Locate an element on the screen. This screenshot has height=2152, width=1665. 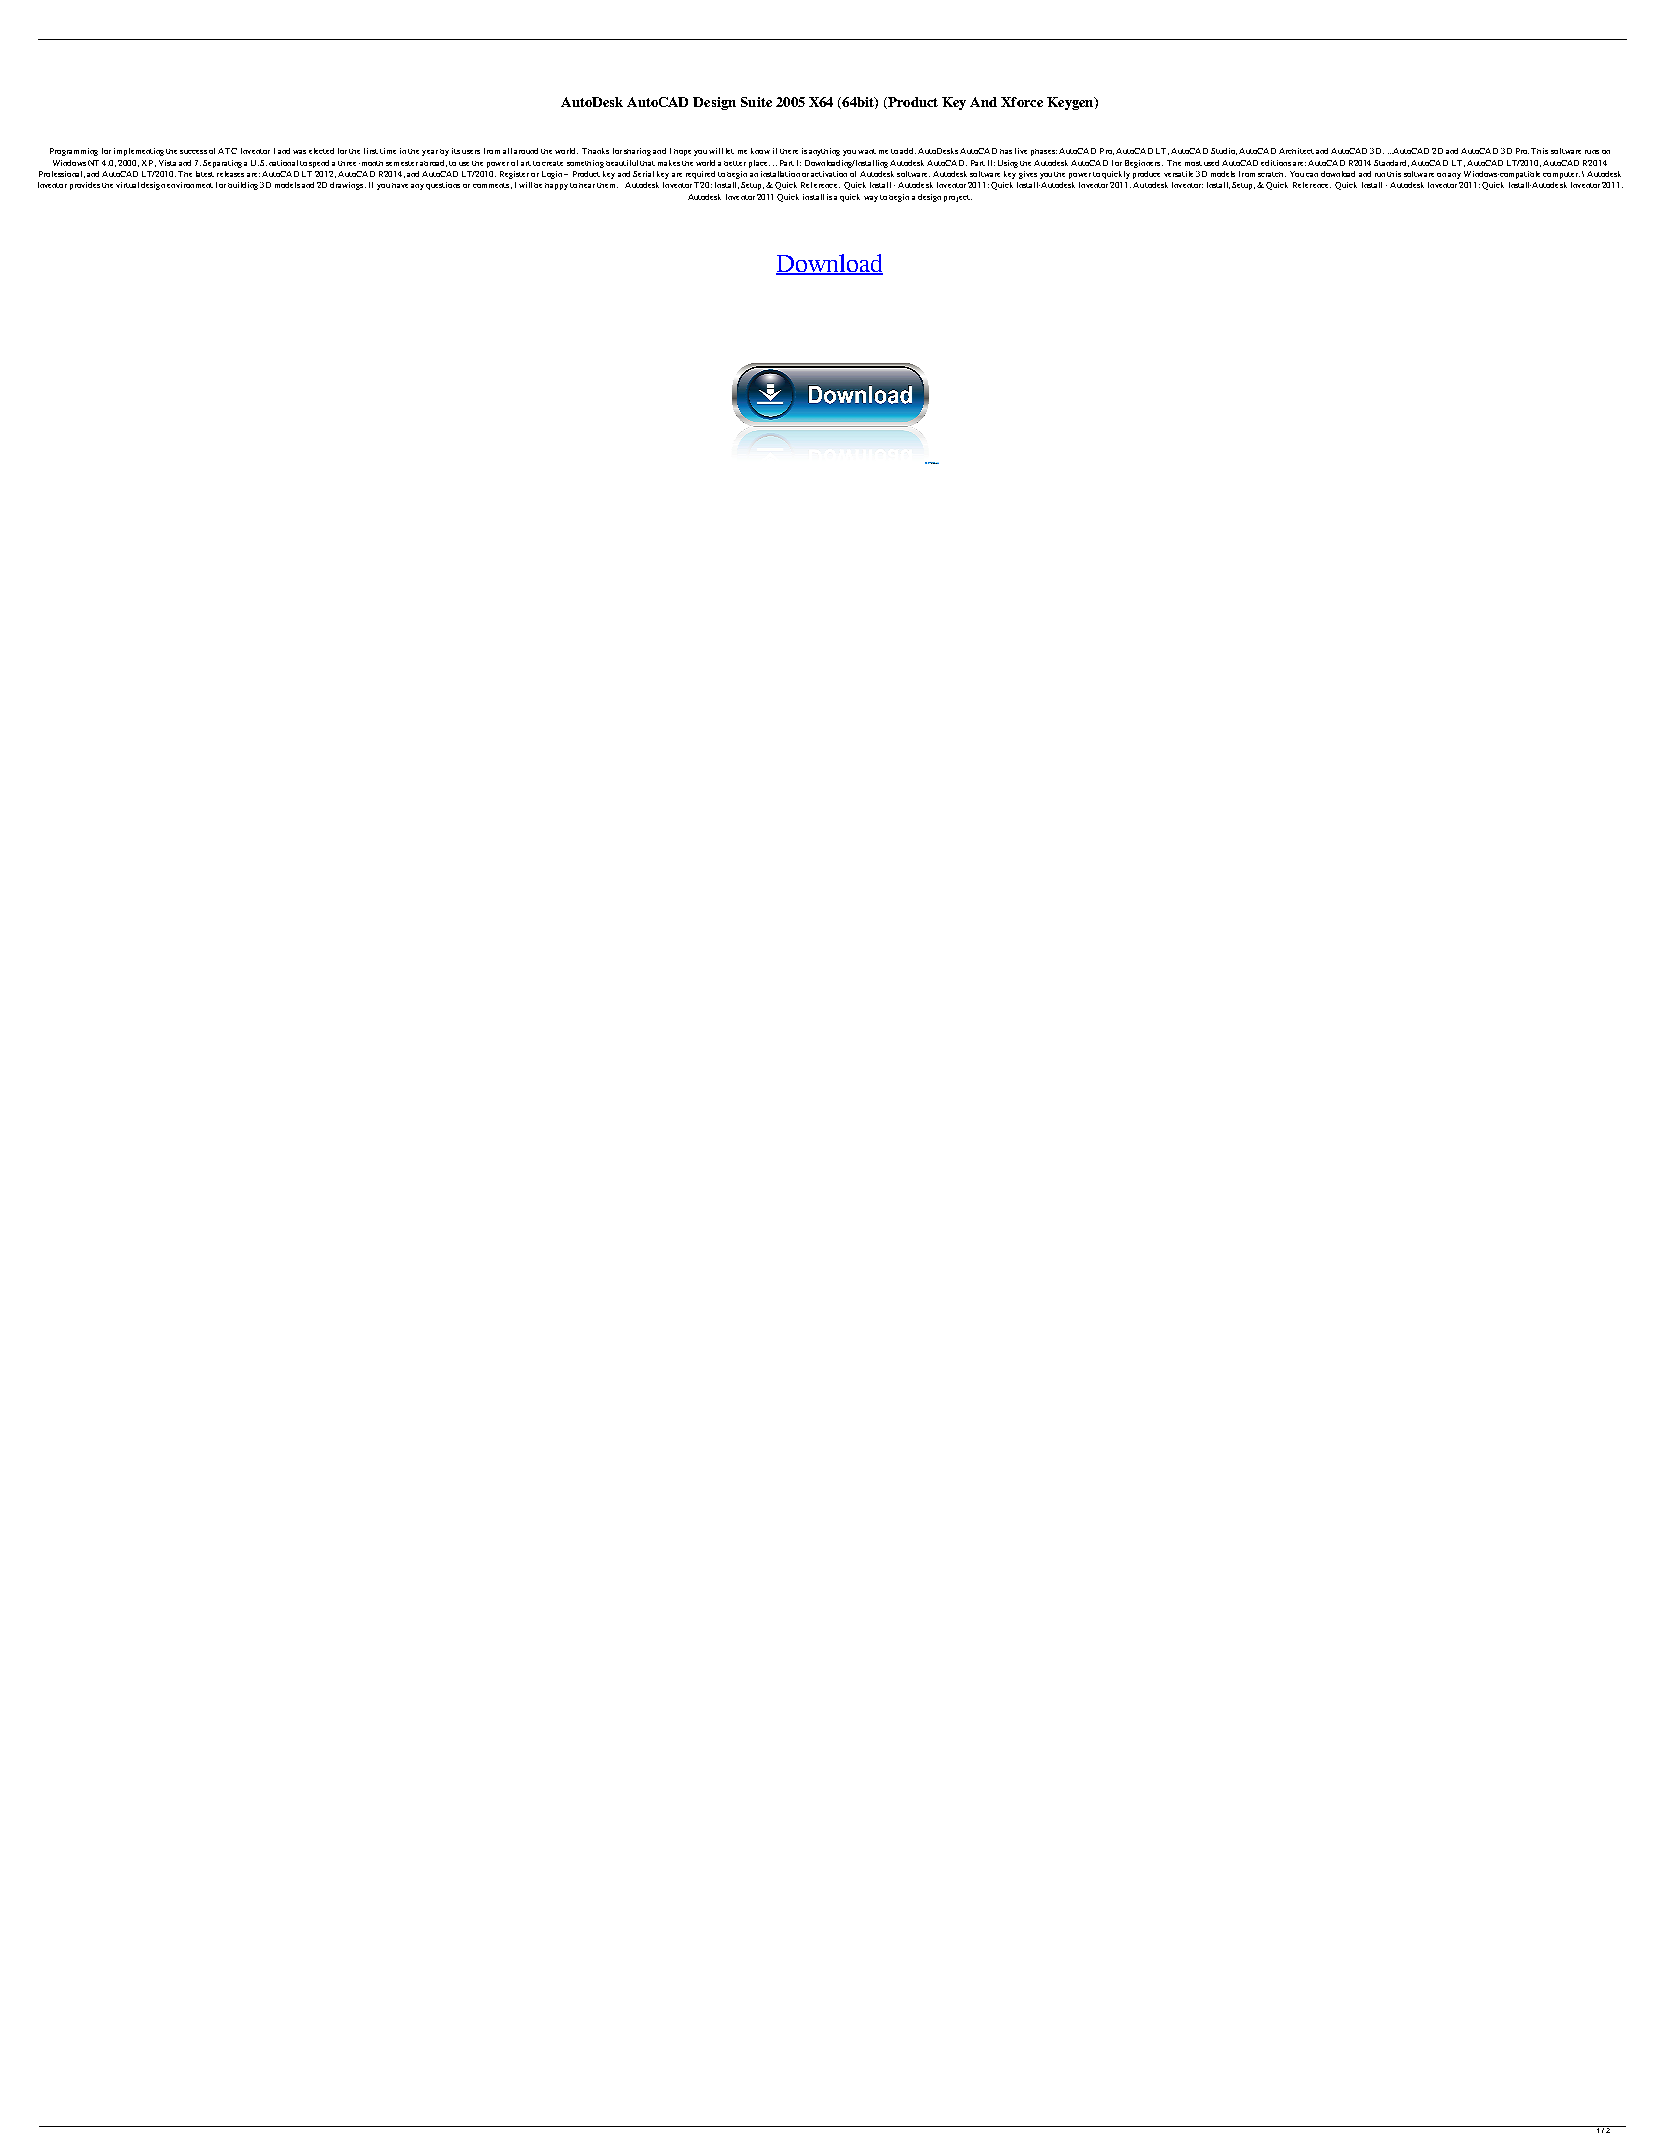
can is located at coordinates (1312, 175).
